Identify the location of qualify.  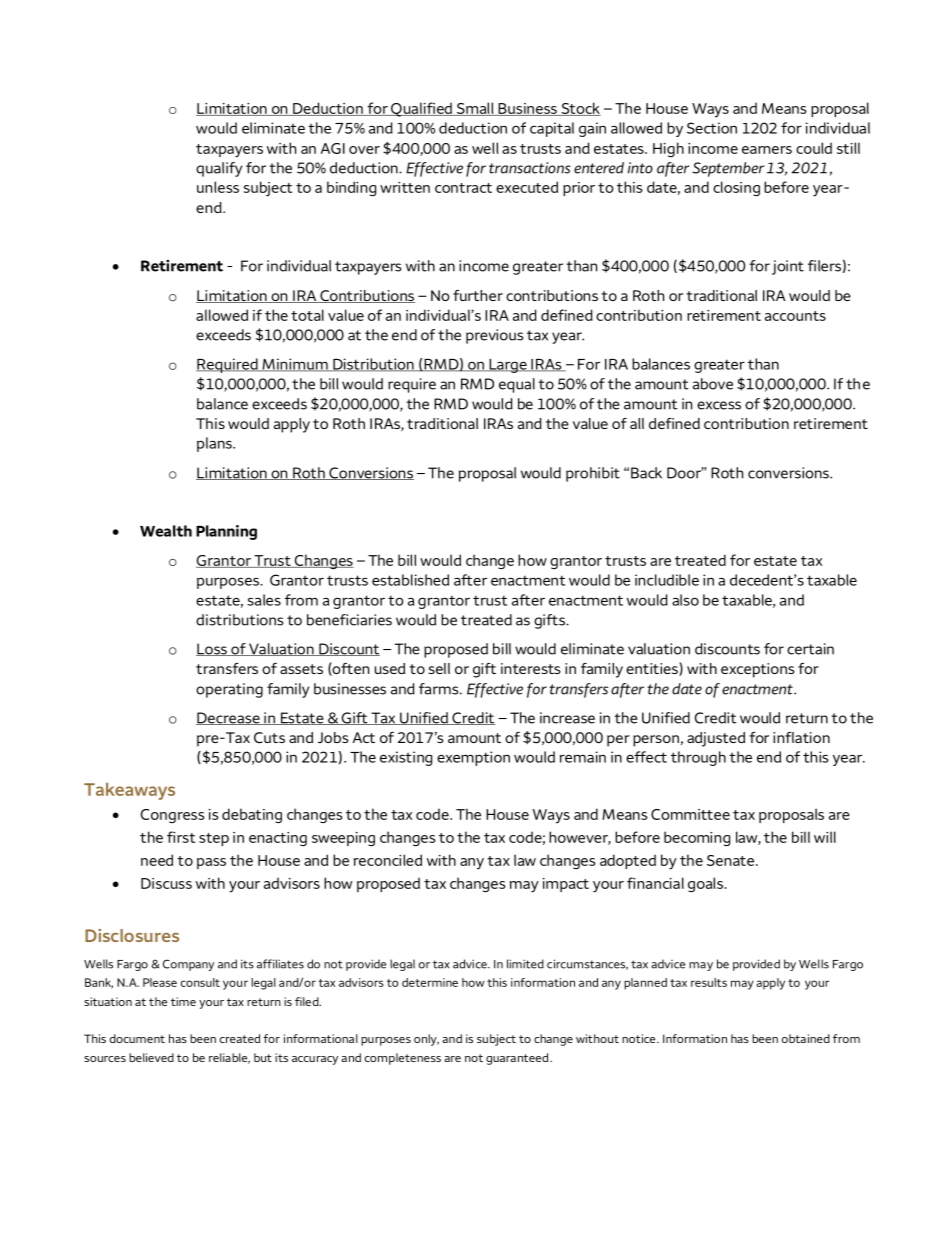
(219, 169).
